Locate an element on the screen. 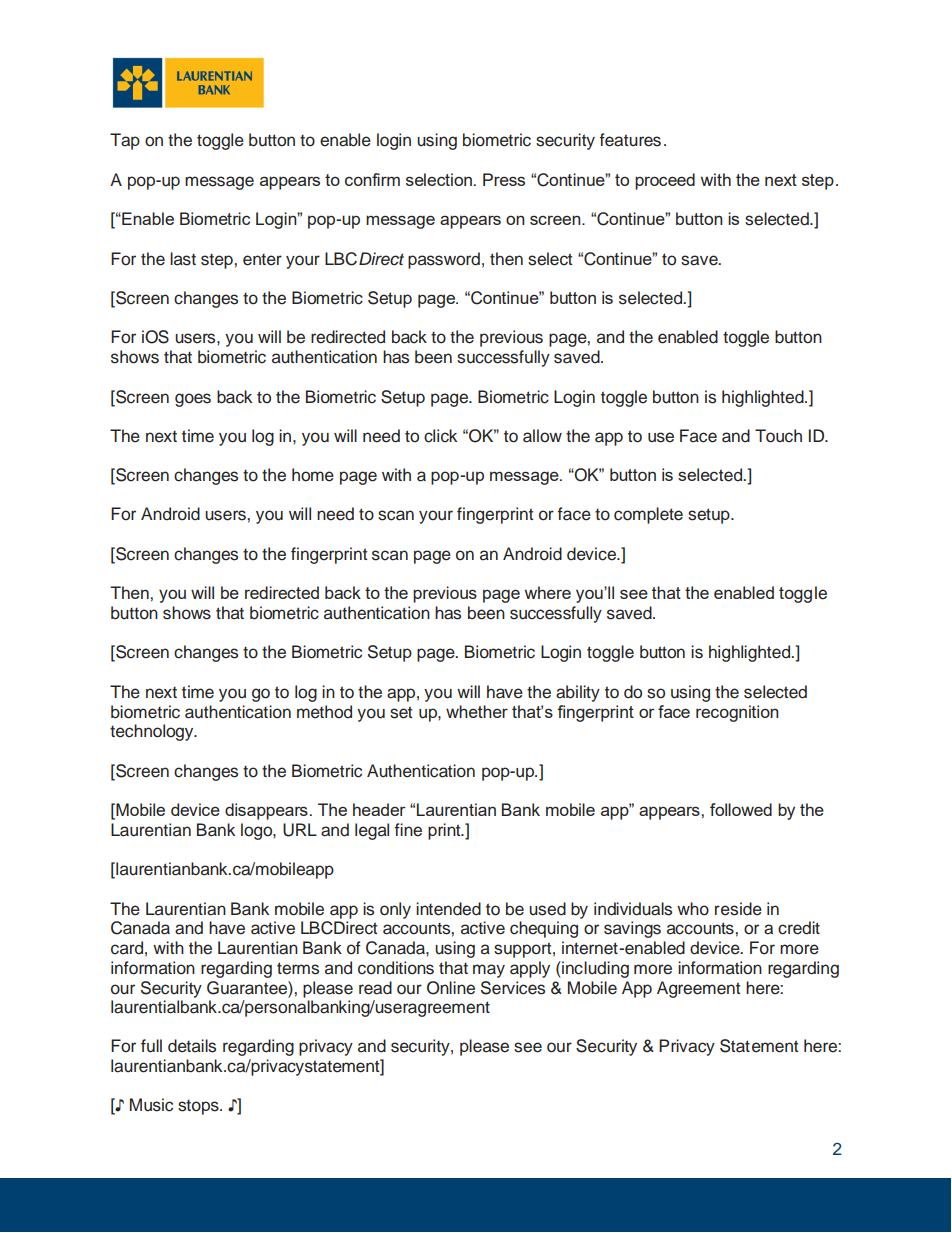 This screenshot has height=1233, width=952. Tap is located at coordinates (125, 141).
